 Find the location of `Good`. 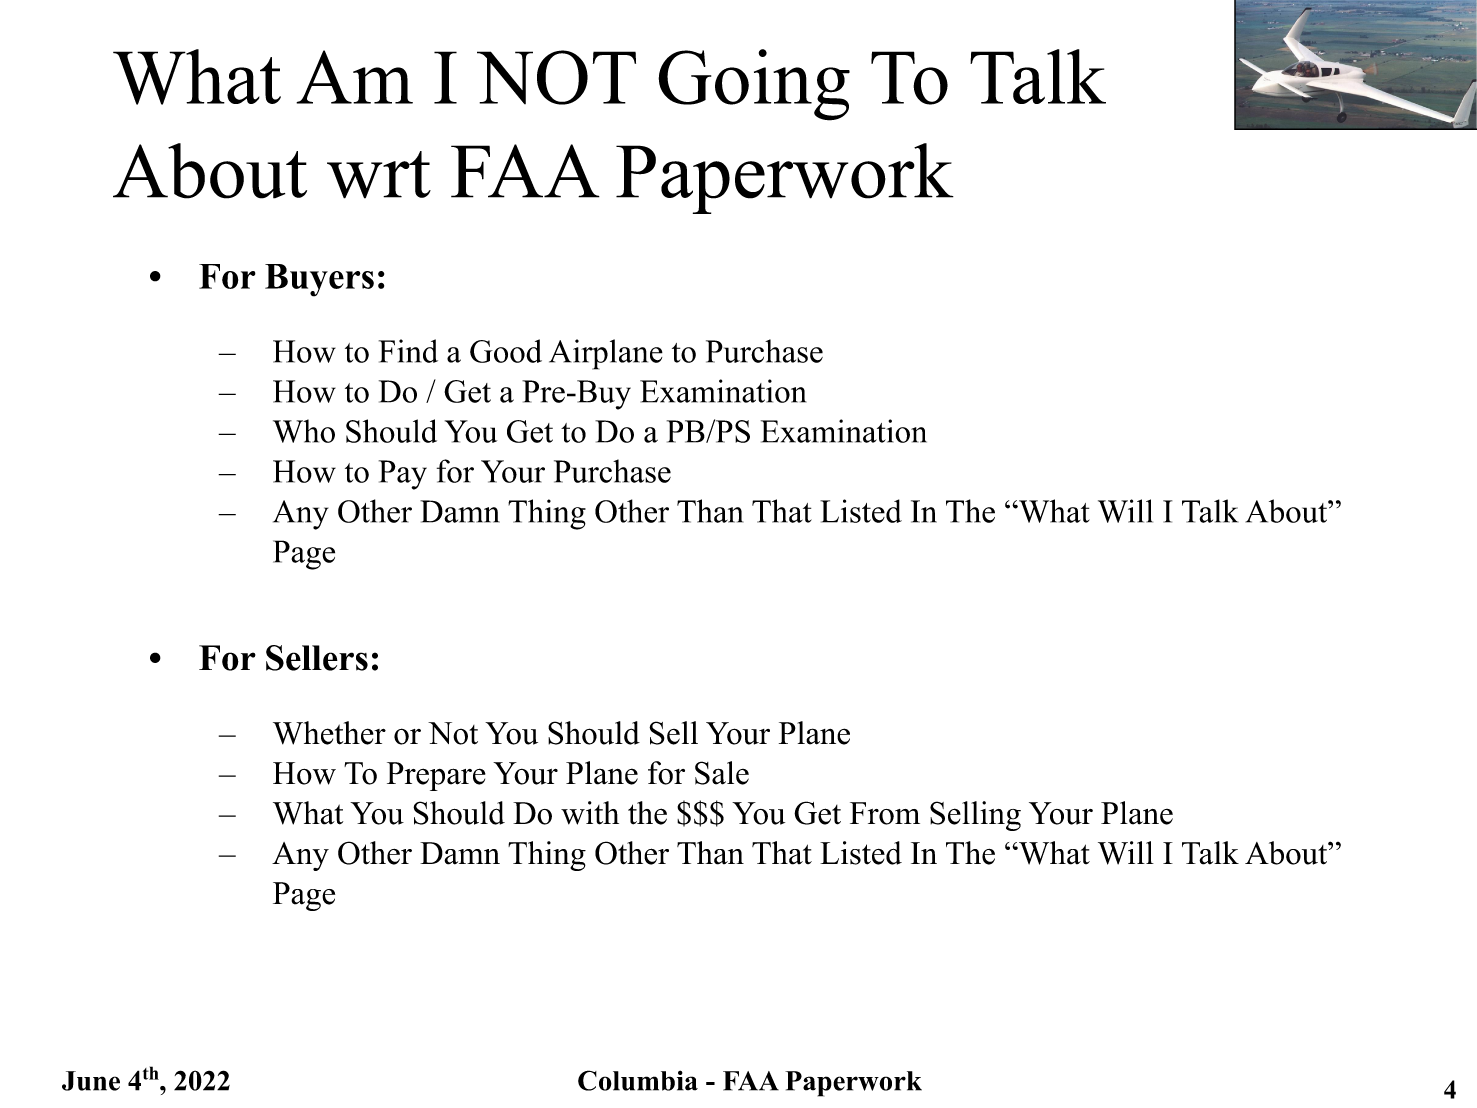

Good is located at coordinates (506, 351).
